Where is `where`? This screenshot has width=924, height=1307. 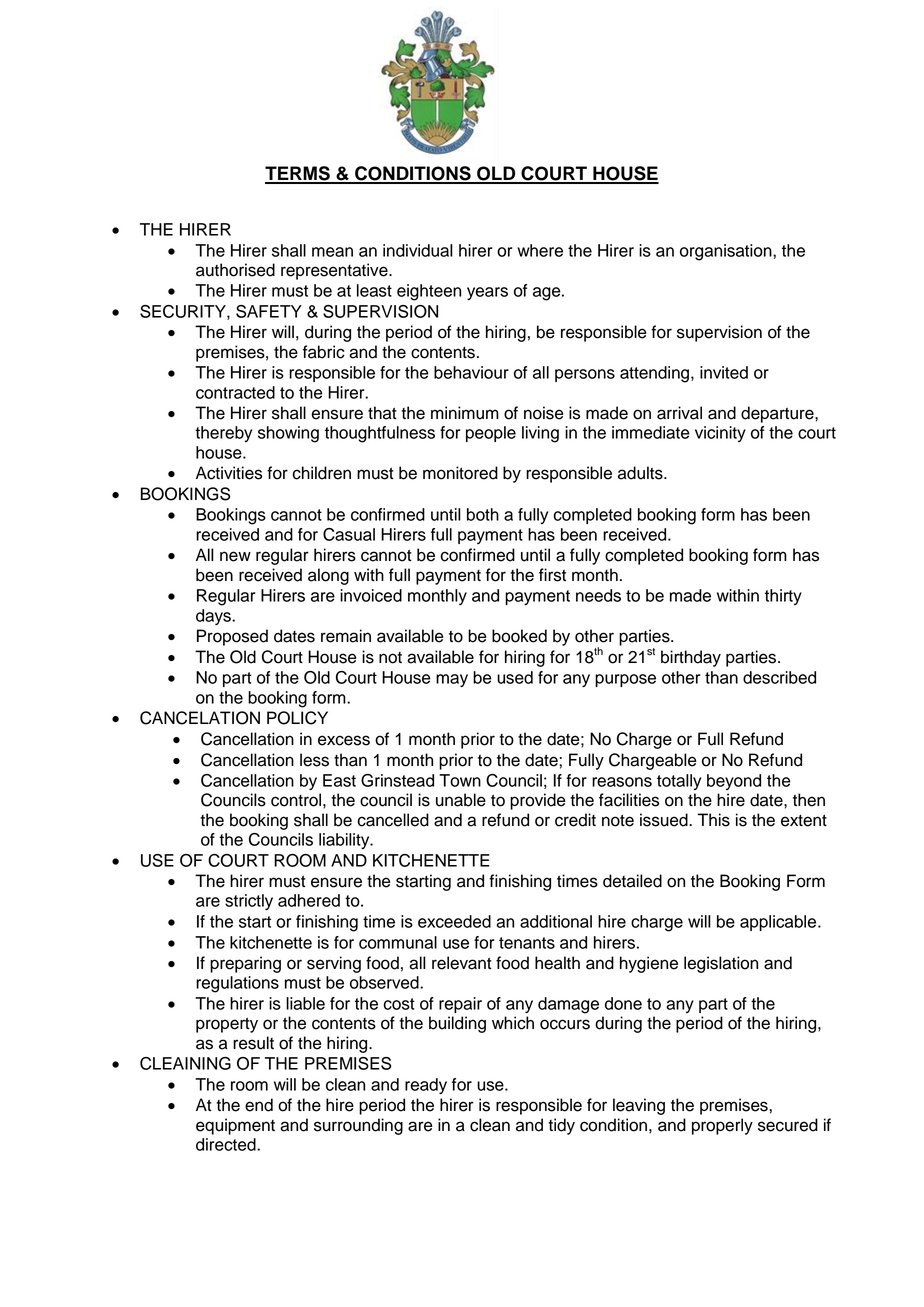
where is located at coordinates (540, 250).
